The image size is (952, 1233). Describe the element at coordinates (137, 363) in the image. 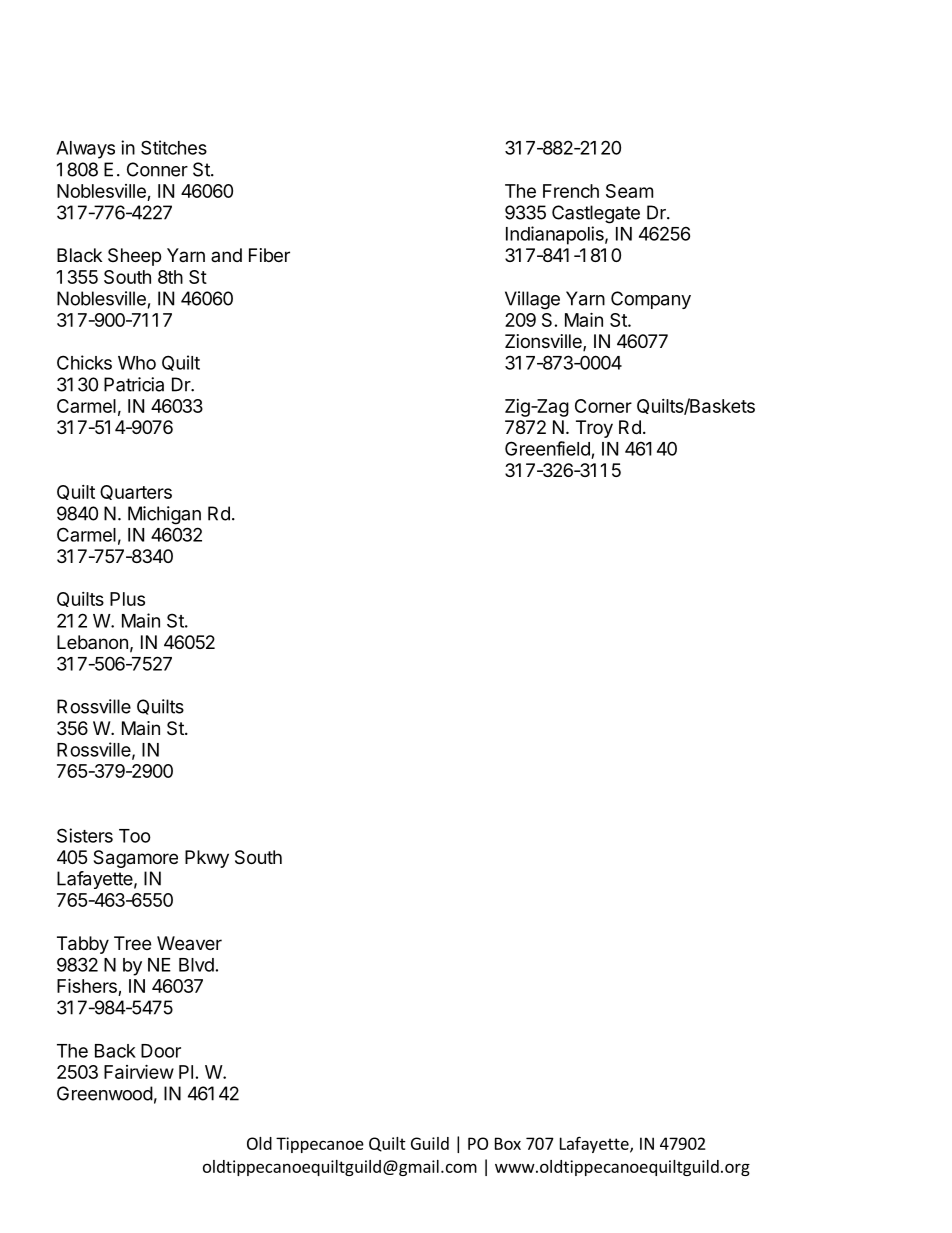

I see `Who` at that location.
